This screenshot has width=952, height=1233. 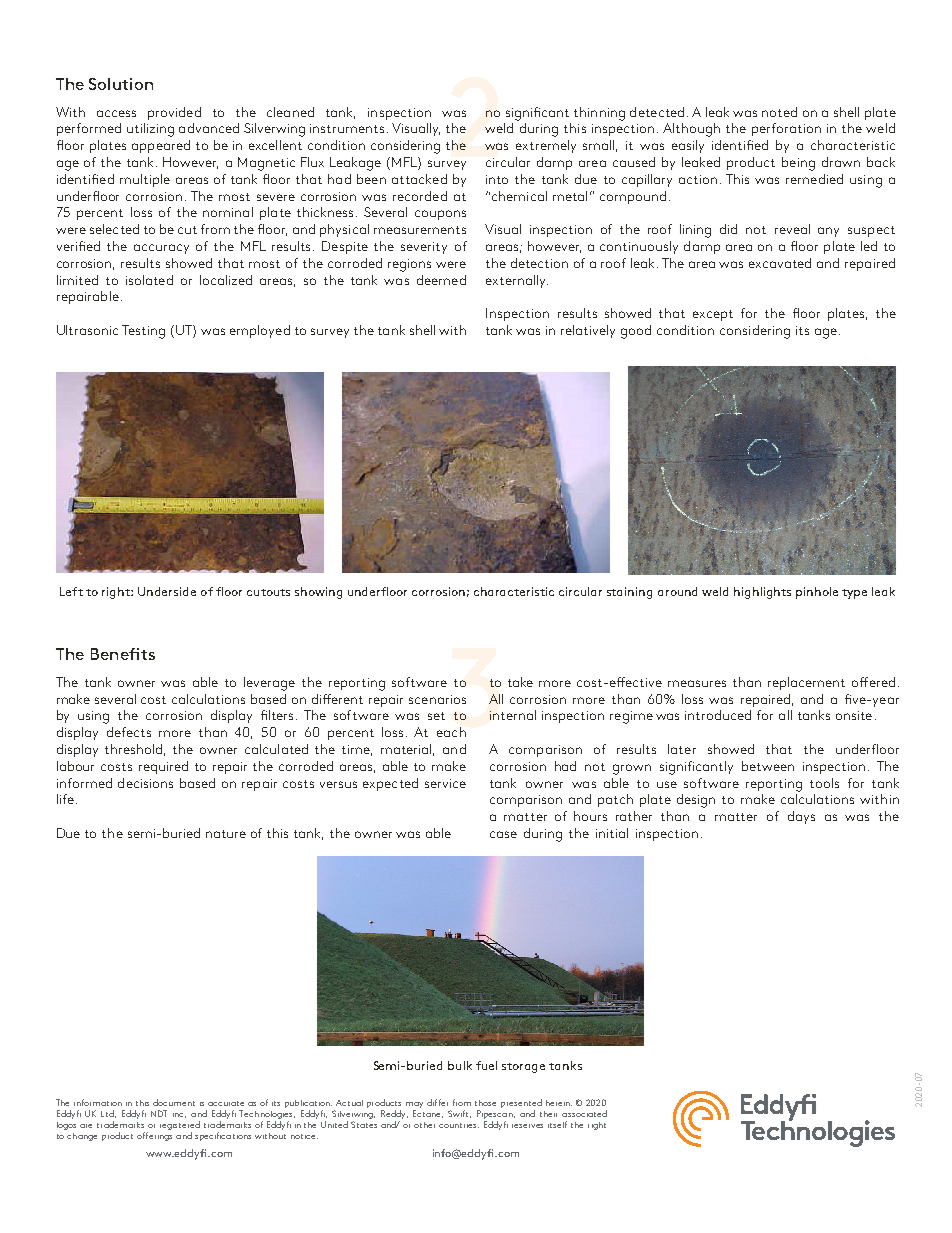 I want to click on extremely, so click(x=546, y=146).
